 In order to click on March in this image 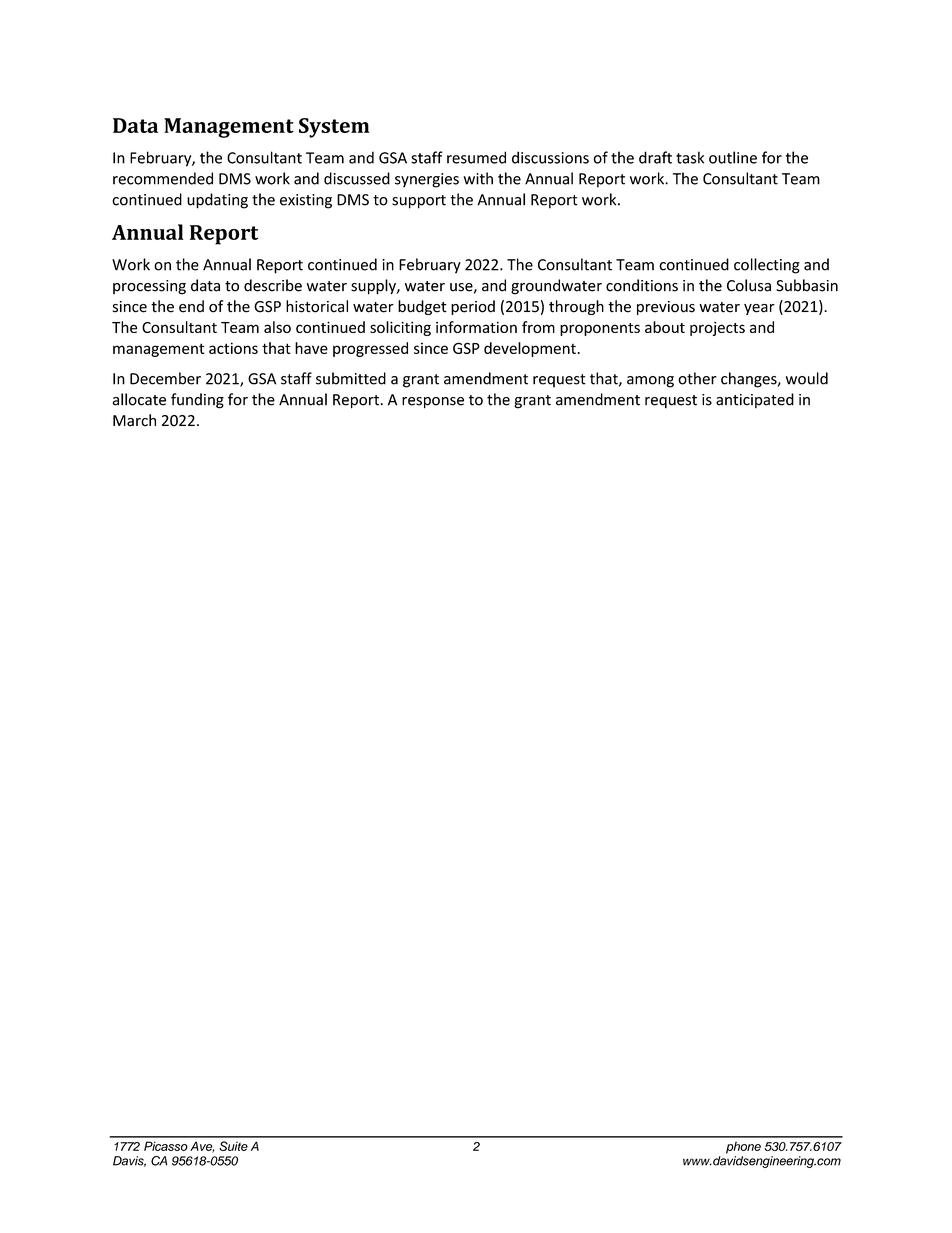, I will do `click(134, 420)`.
